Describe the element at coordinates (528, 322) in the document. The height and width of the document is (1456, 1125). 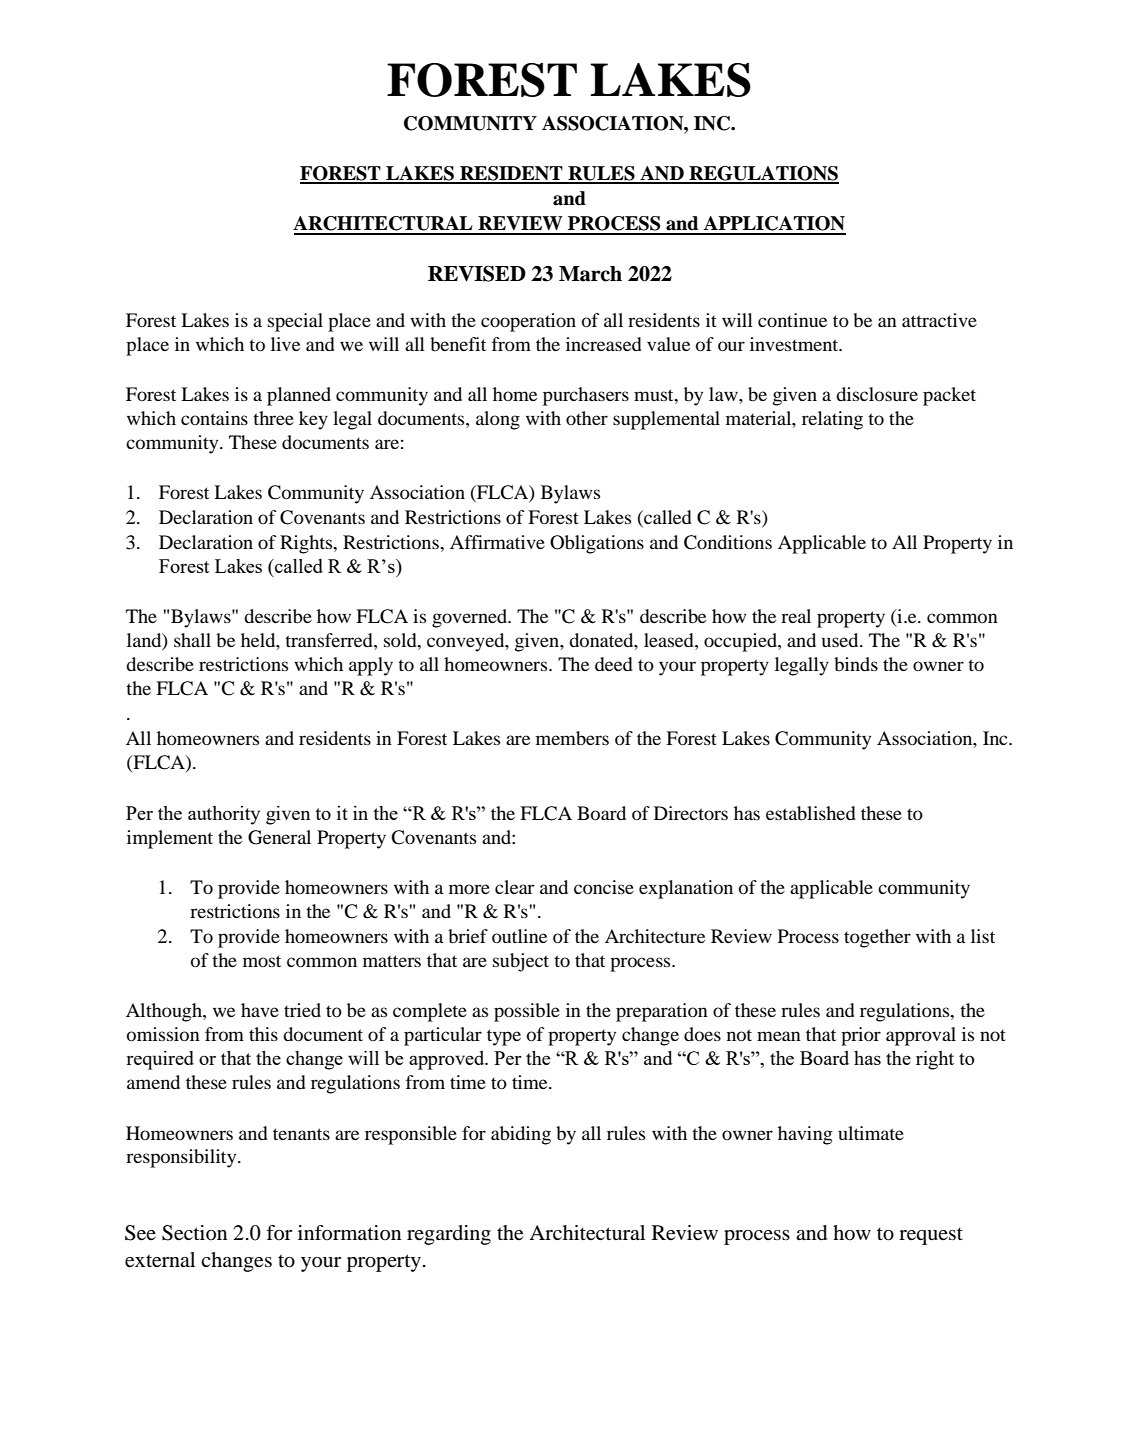
I see `cooperation` at that location.
